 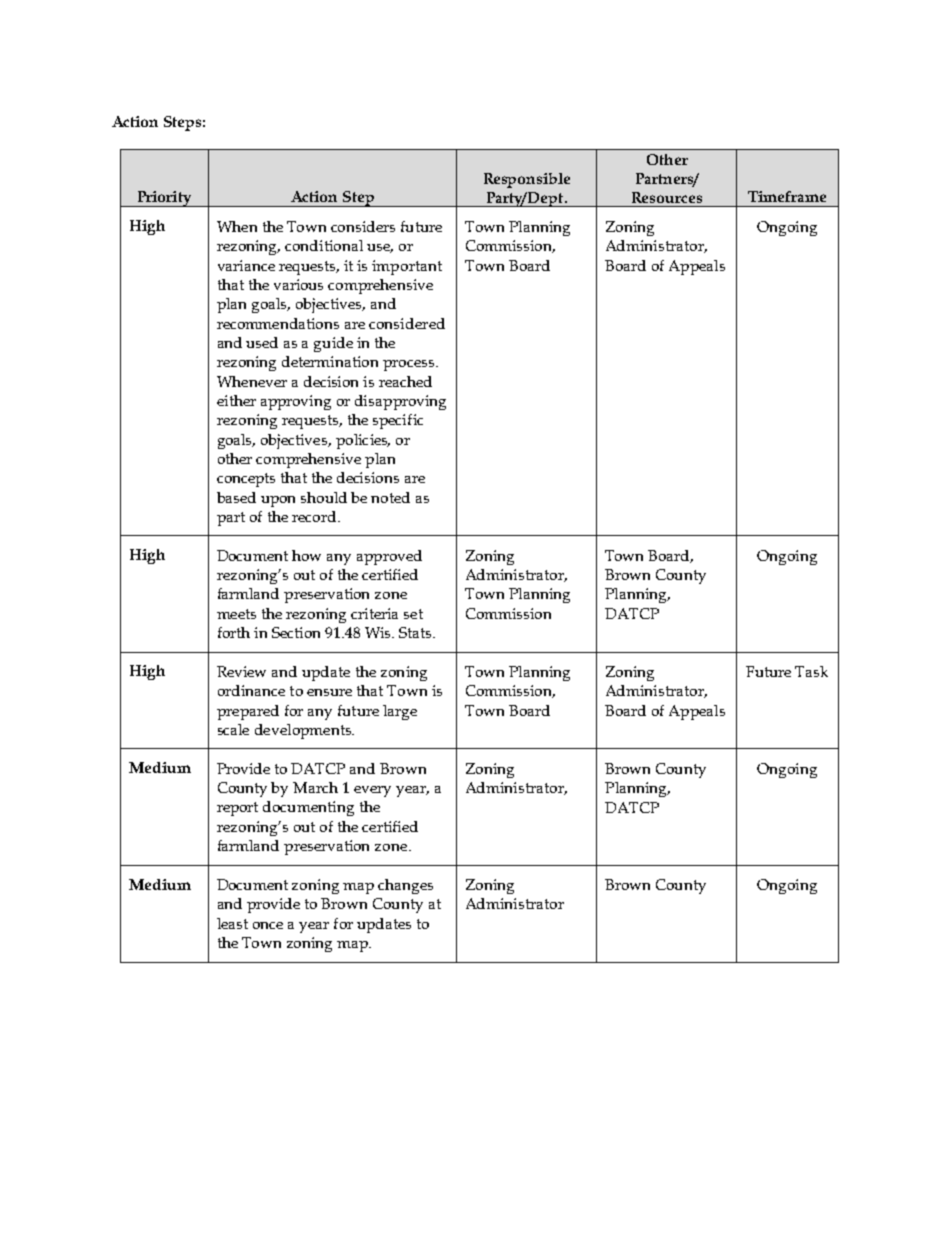 What do you see at coordinates (416, 632) in the document?
I see `Stats` at bounding box center [416, 632].
